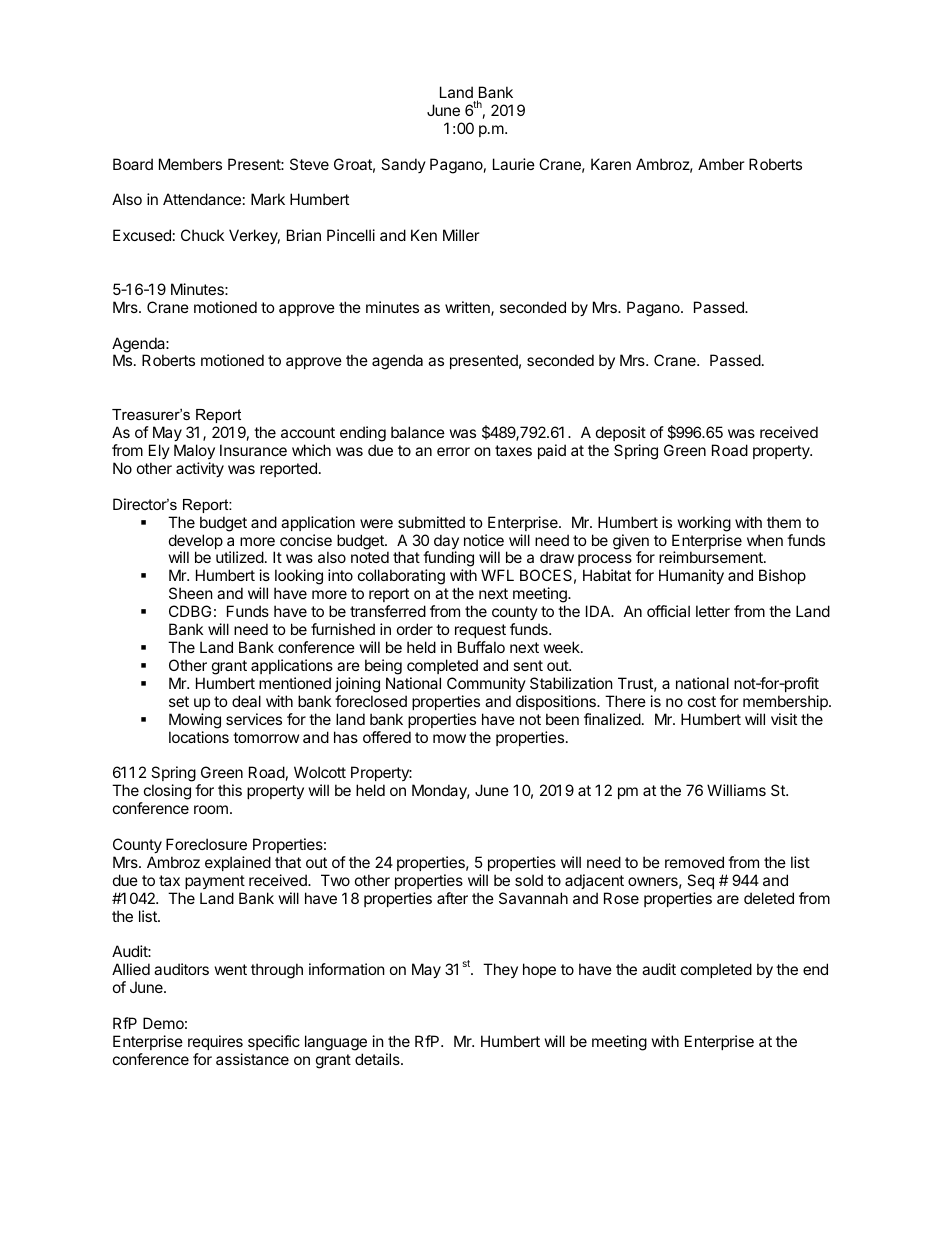 The width and height of the screenshot is (952, 1233). I want to click on details, so click(378, 1059).
